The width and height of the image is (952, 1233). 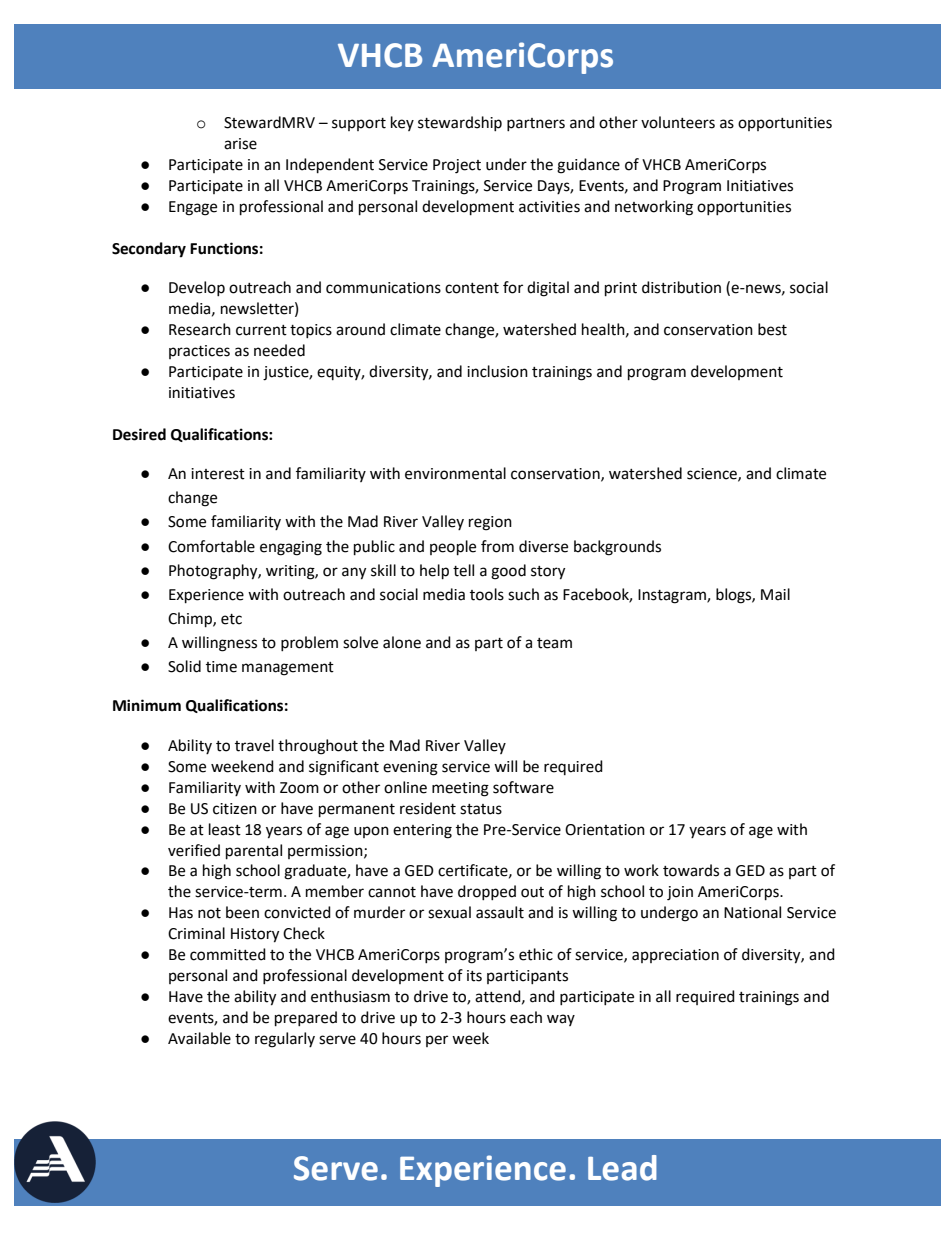 I want to click on volunteers, so click(x=678, y=122).
